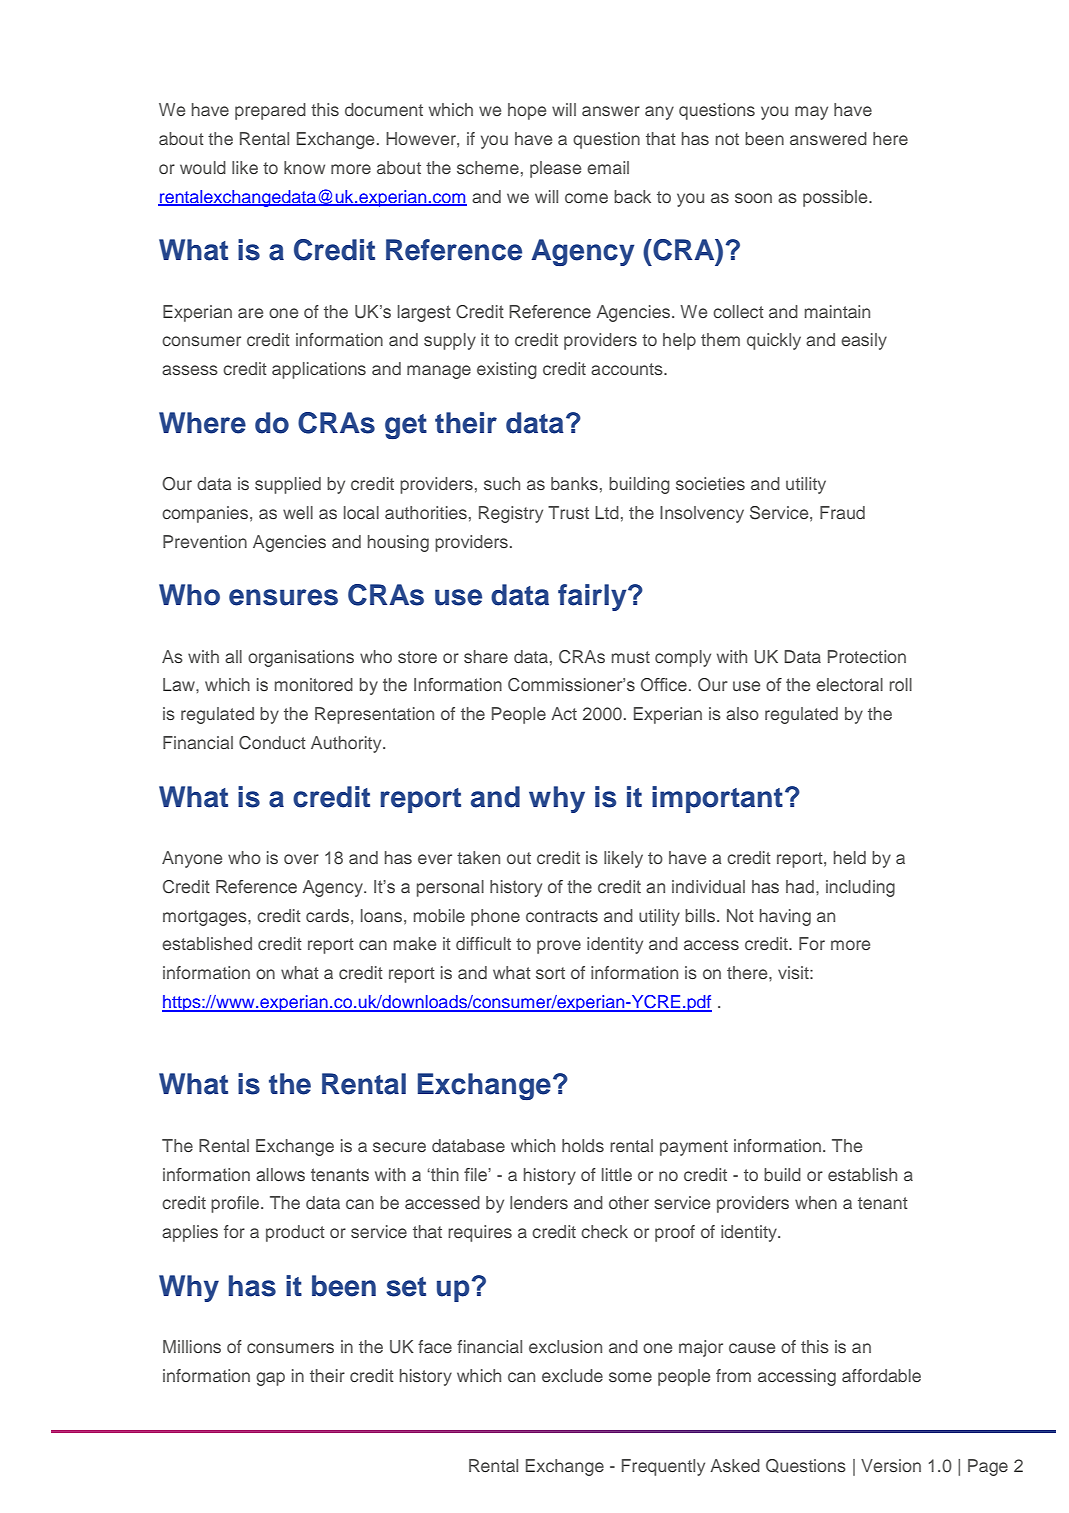  I want to click on fairly, so click(593, 597).
